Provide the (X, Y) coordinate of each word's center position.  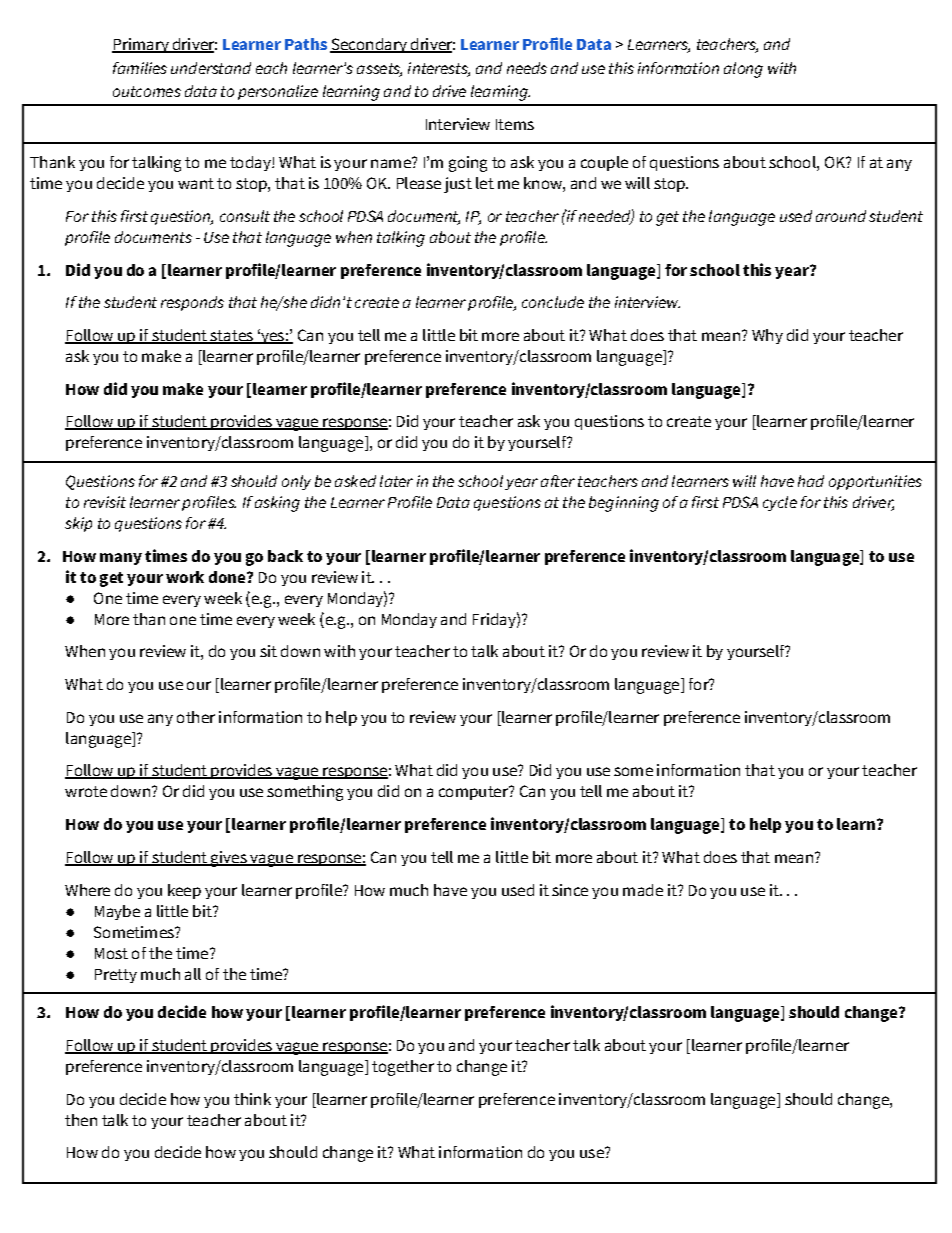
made (643, 890)
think (252, 1099)
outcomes (147, 91)
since (570, 890)
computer (474, 793)
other (196, 717)
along (743, 70)
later (396, 481)
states (231, 337)
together (403, 1068)
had (811, 481)
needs (527, 68)
